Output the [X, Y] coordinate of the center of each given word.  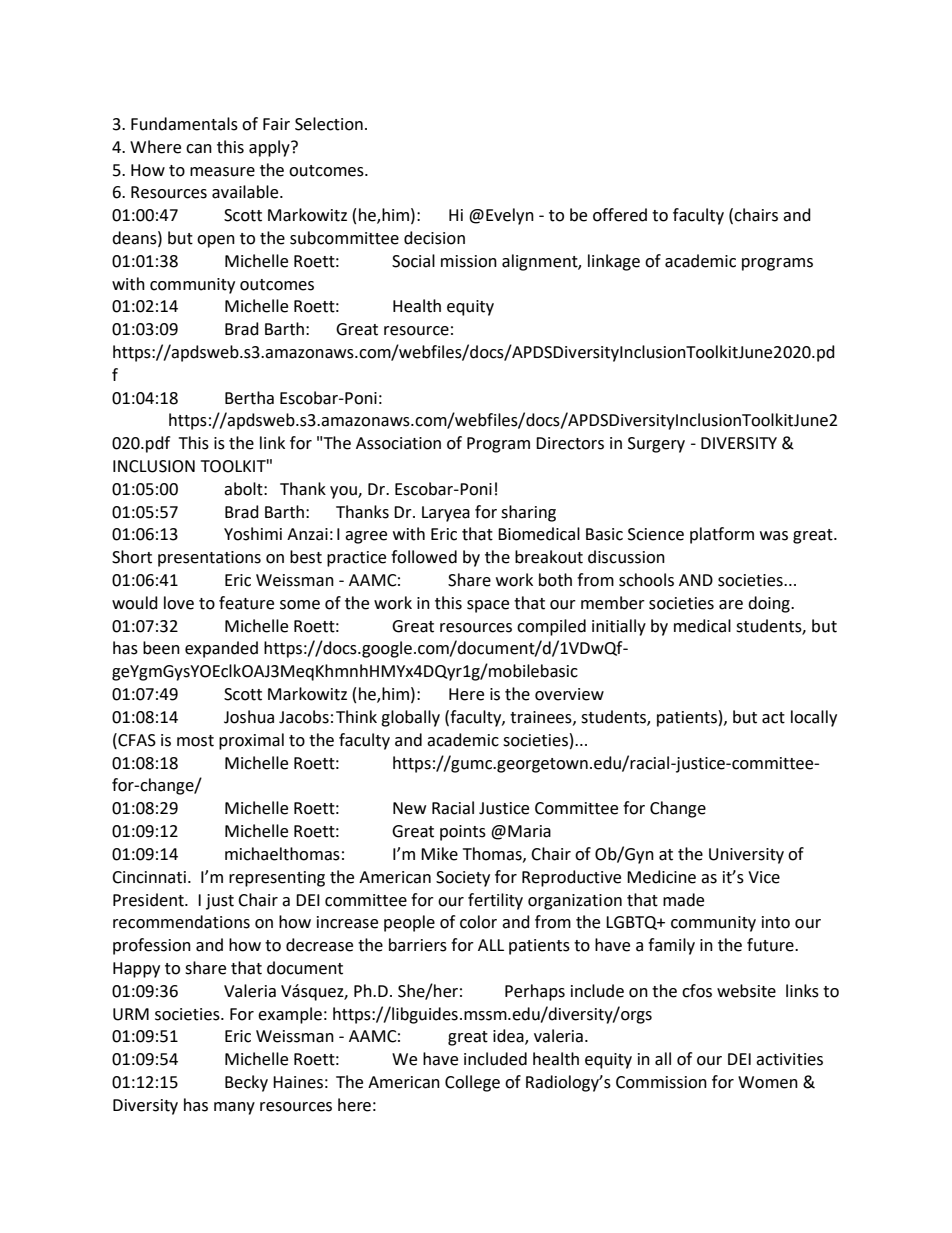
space [488, 606]
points [463, 833]
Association [398, 443]
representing [277, 879]
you [344, 492]
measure [222, 172]
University [746, 856]
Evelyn [510, 216]
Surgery [656, 445]
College [472, 1083]
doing [770, 604]
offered [620, 215]
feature [246, 603]
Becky [246, 1083]
